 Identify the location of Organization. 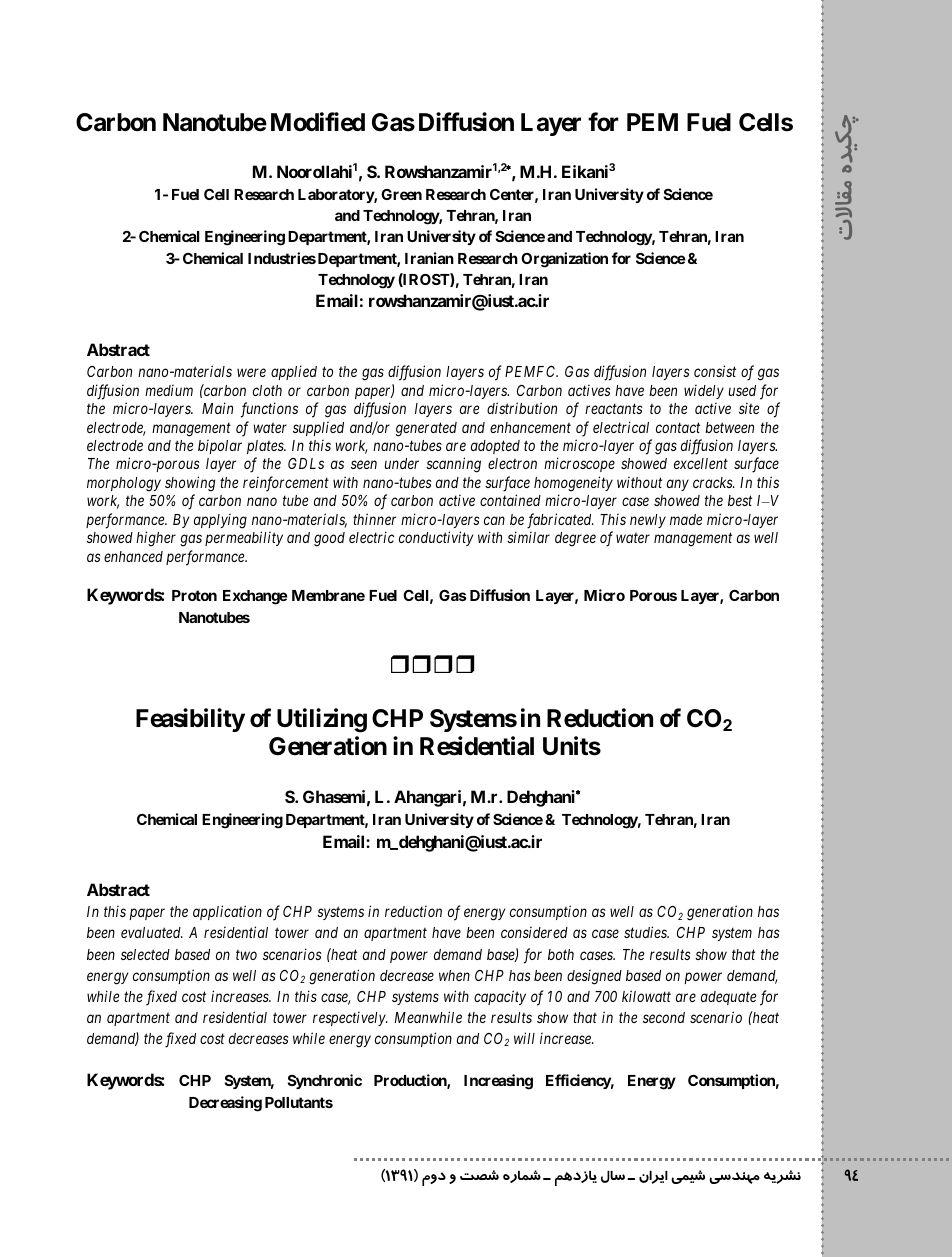
(564, 260).
